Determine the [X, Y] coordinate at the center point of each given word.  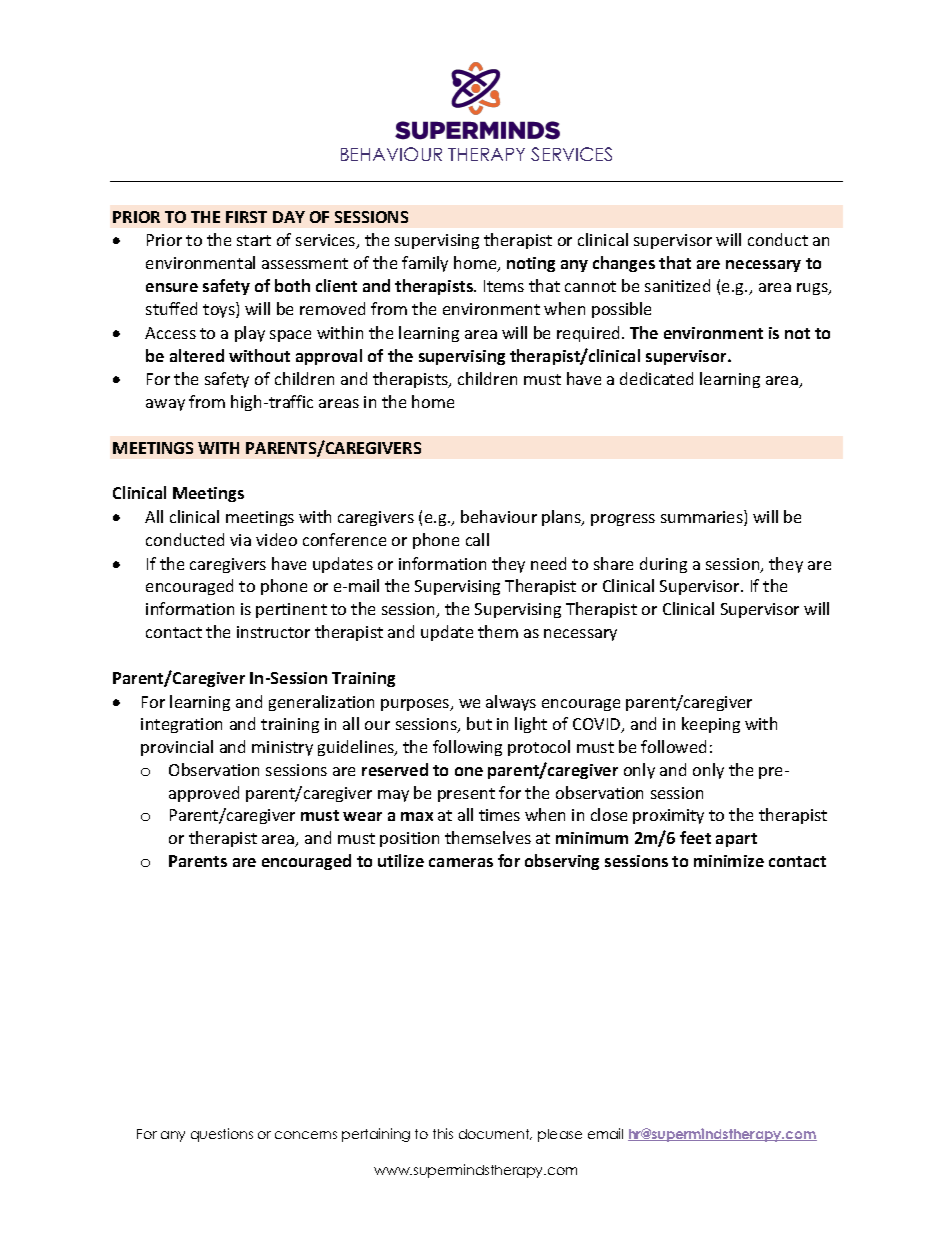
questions [222, 1135]
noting [531, 264]
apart [736, 840]
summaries [703, 518]
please [560, 1135]
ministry [282, 748]
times [499, 815]
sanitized [677, 285]
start [254, 240]
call [477, 539]
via [240, 540]
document [495, 1134]
